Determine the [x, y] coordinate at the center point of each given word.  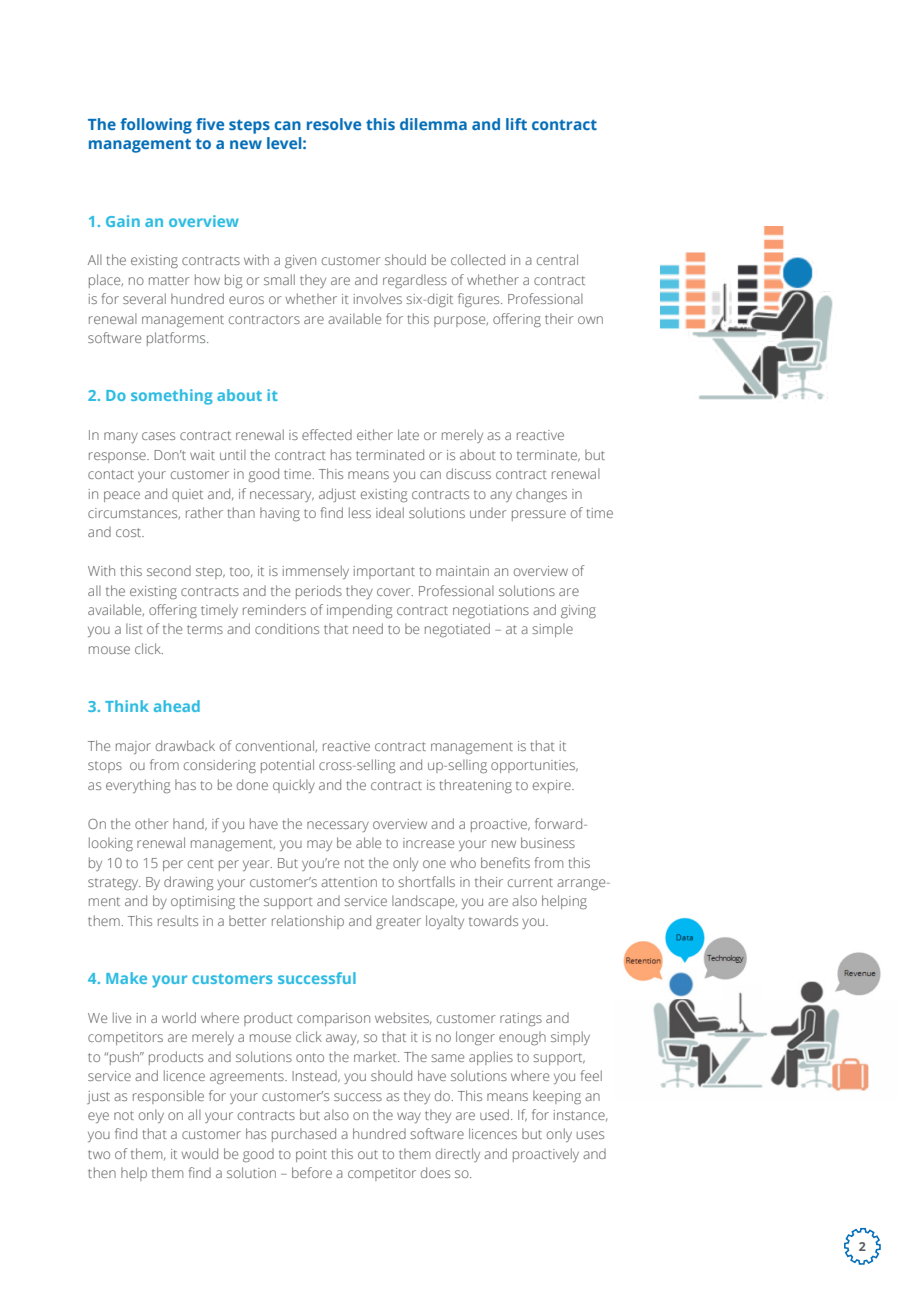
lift [516, 124]
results [178, 920]
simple [552, 630]
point [311, 1155]
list [134, 628]
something [172, 397]
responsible [168, 1097]
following [156, 126]
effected [327, 434]
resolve [334, 124]
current [530, 882]
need [368, 628]
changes [541, 495]
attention [349, 882]
